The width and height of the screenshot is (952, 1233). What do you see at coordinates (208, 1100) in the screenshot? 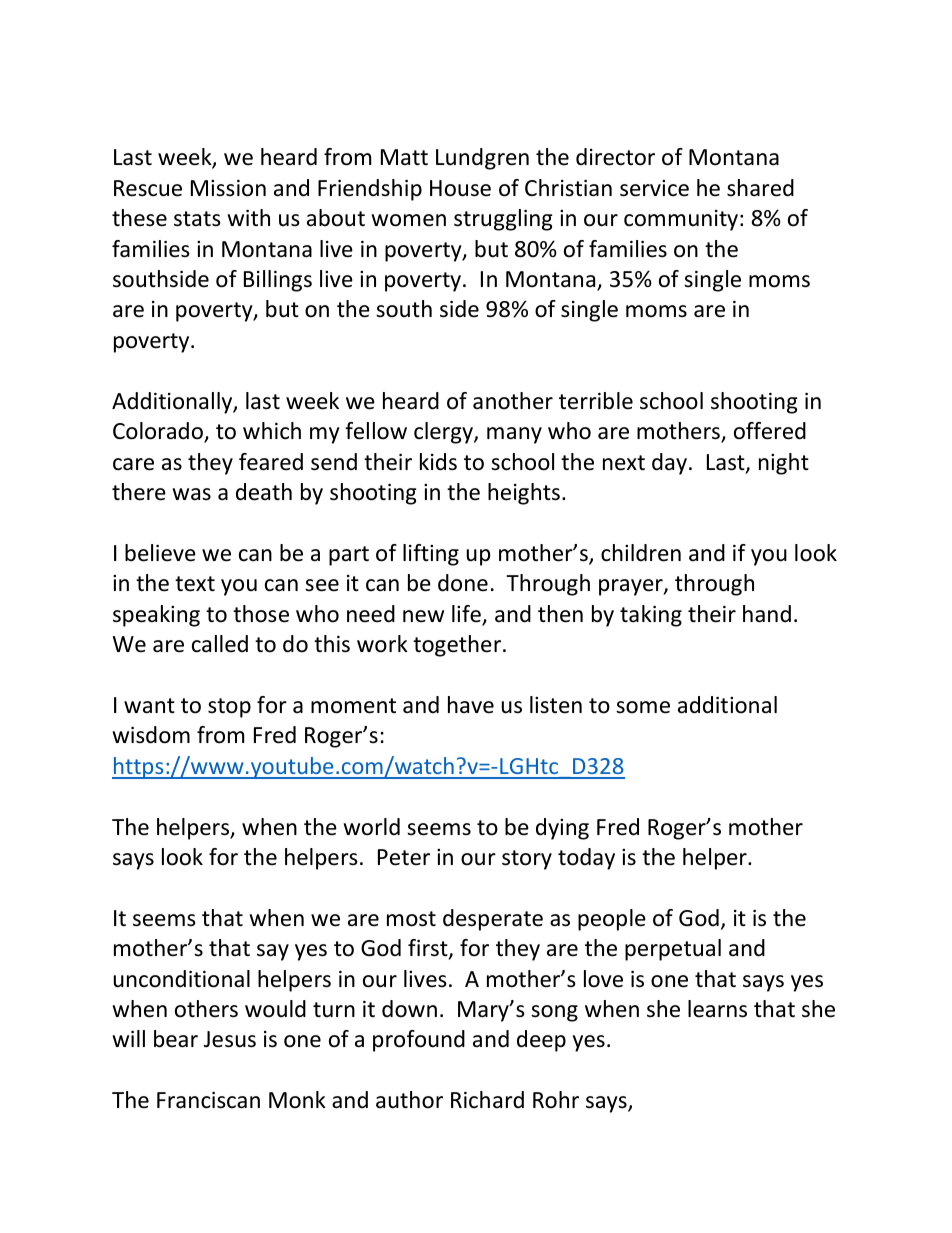
I see `Franciscan` at bounding box center [208, 1100].
